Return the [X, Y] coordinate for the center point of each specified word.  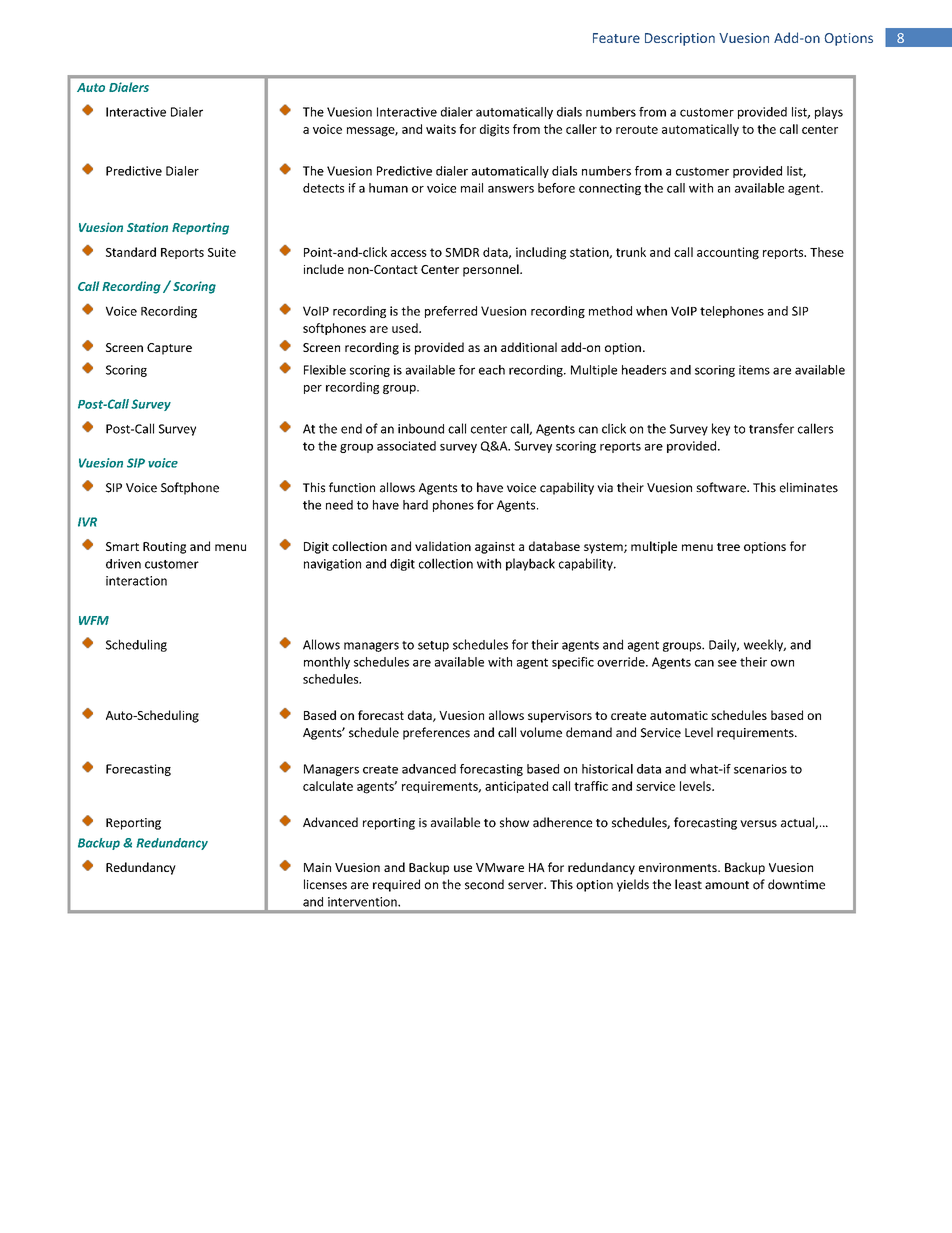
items [754, 370]
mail [472, 188]
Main [317, 867]
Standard [131, 252]
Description [680, 39]
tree [728, 547]
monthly [327, 663]
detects [323, 188]
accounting [728, 253]
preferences [436, 733]
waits [441, 129]
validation [443, 546]
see [727, 663]
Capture [169, 349]
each [492, 370]
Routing [164, 548]
